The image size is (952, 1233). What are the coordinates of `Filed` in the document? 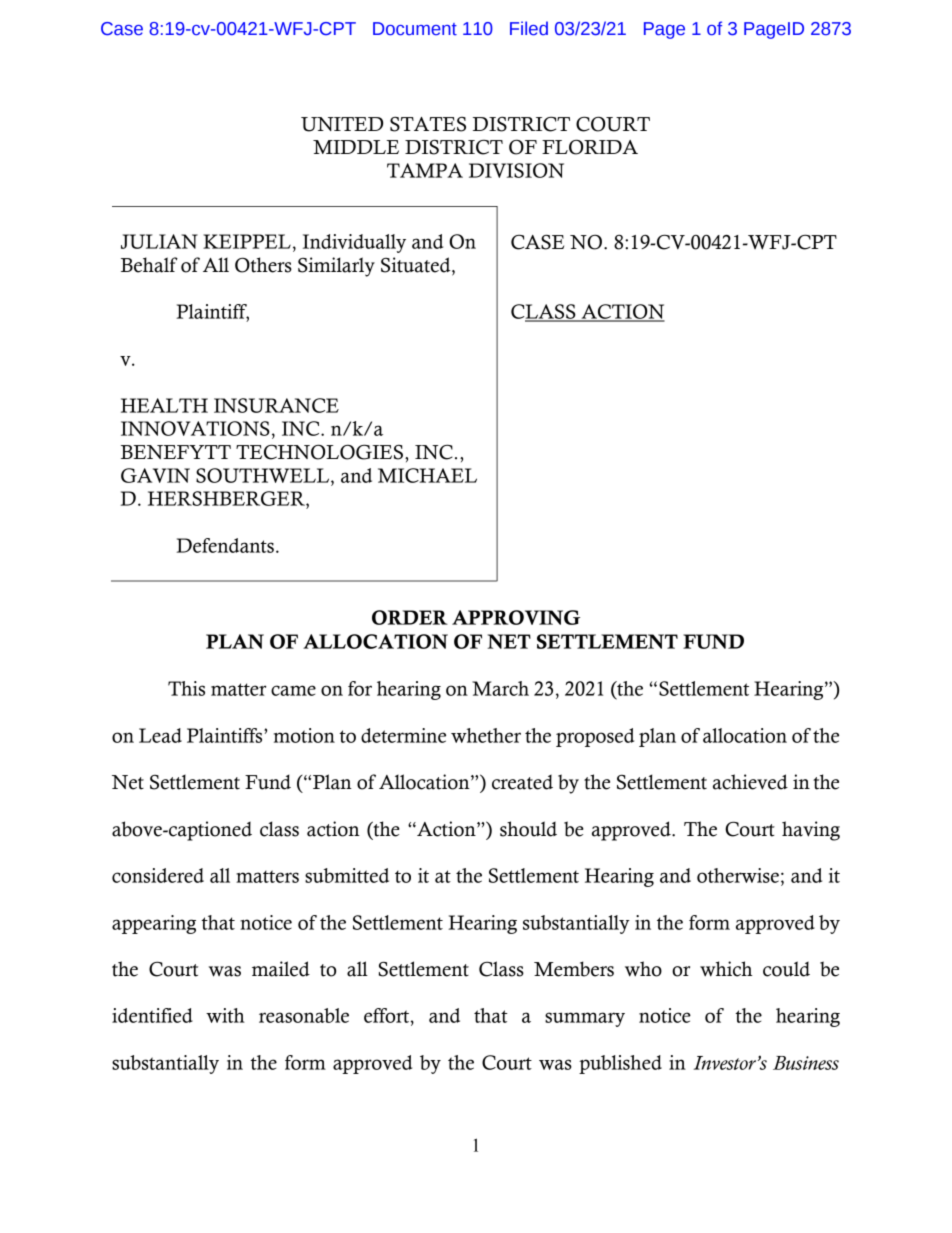 It's located at (529, 28).
